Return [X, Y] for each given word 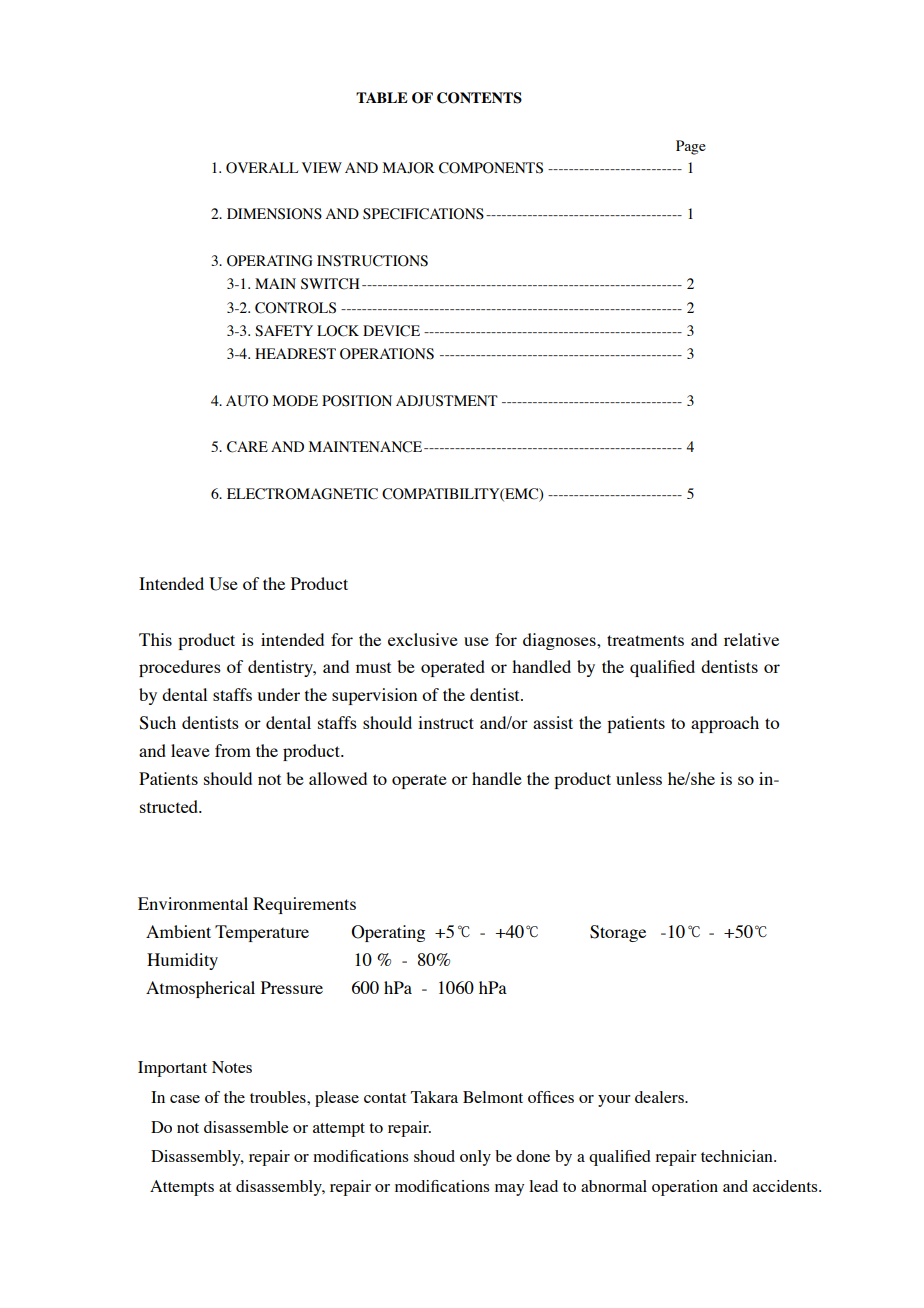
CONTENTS [479, 98]
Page [691, 147]
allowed [338, 778]
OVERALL [262, 168]
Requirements [304, 905]
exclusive [423, 639]
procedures [180, 668]
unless [639, 778]
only [475, 1158]
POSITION [357, 401]
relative [751, 639]
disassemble [246, 1127]
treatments [645, 640]
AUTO [247, 401]
